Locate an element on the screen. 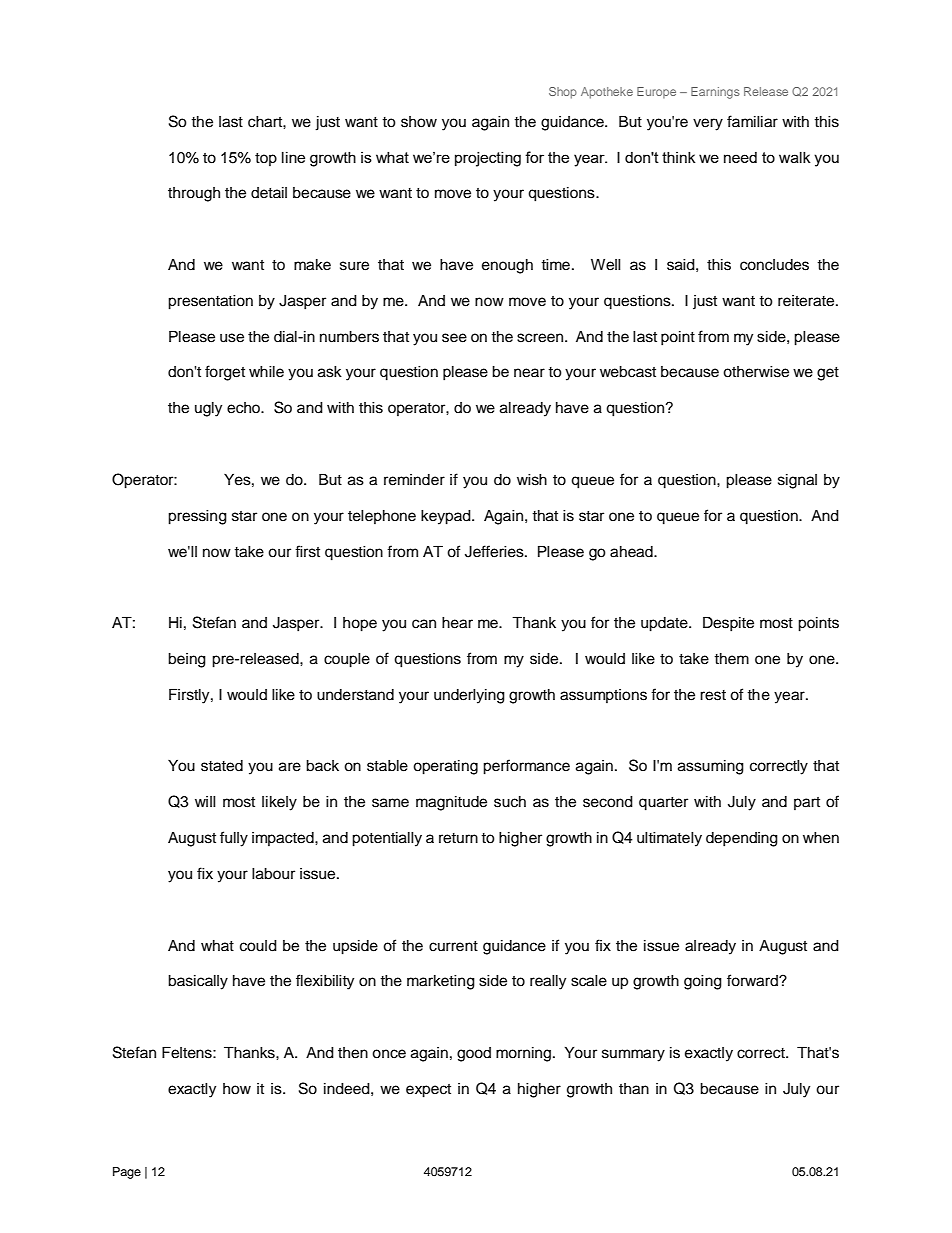  projecting is located at coordinates (488, 159).
